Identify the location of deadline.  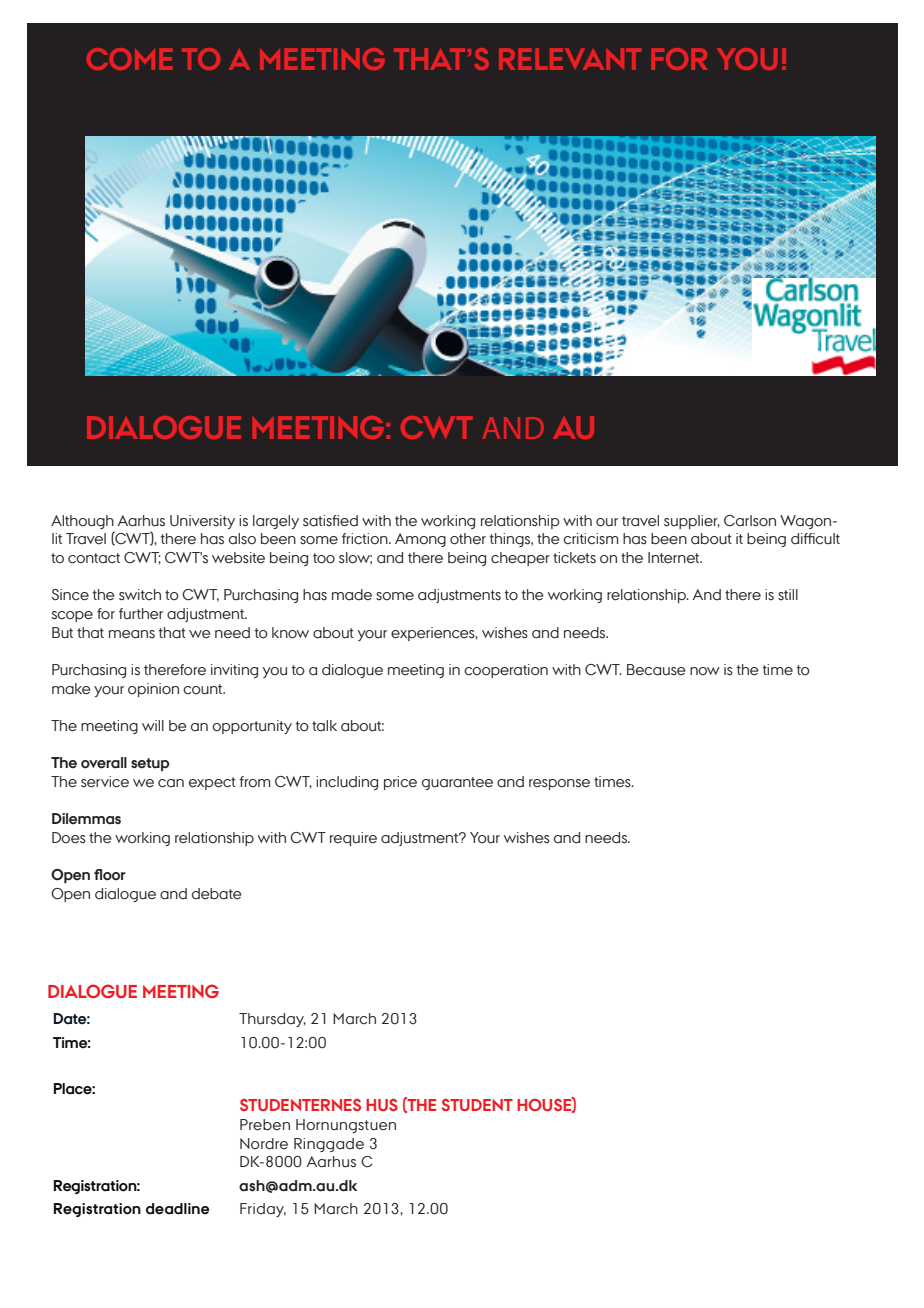
(178, 1209).
